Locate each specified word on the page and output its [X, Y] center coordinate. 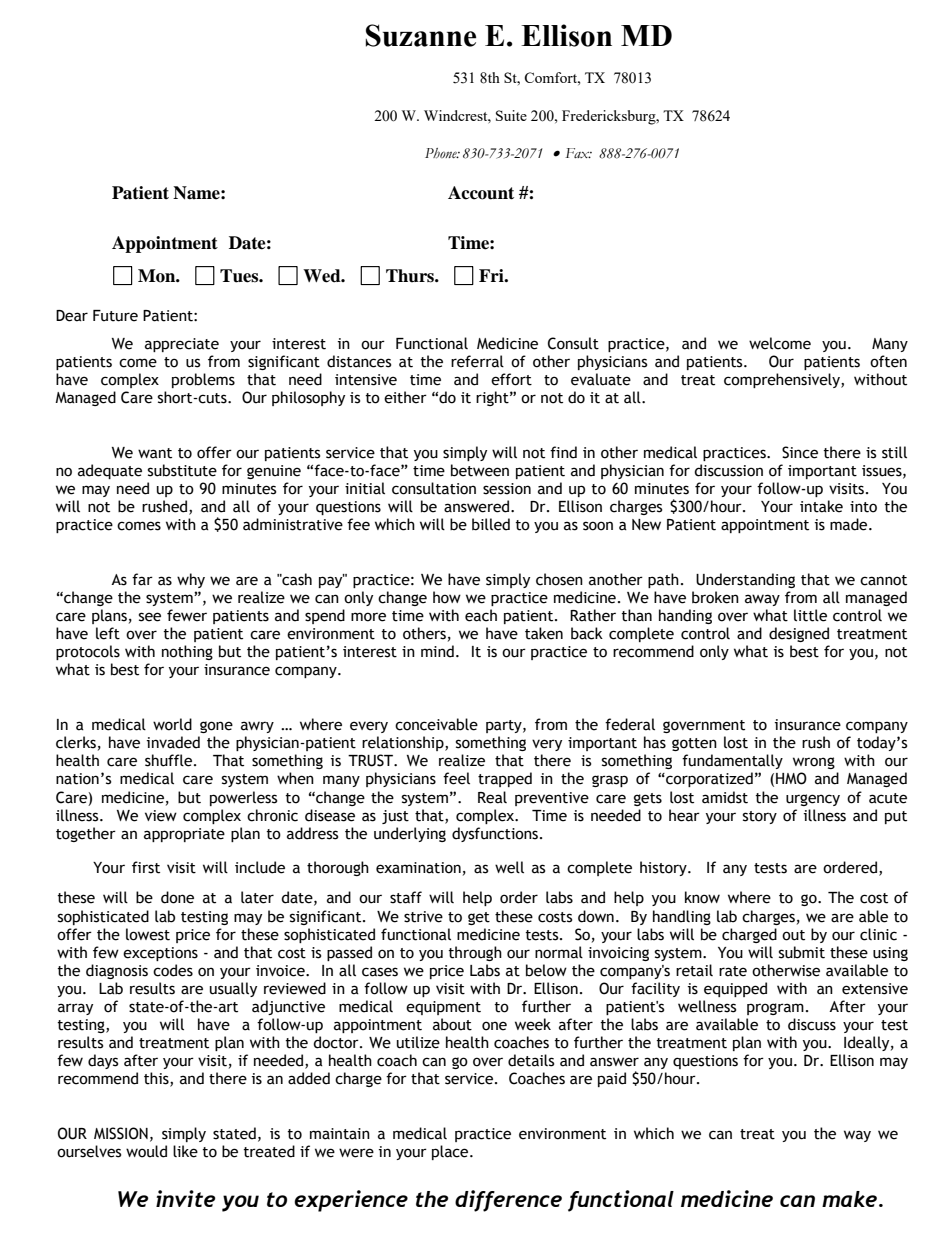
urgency [813, 800]
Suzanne [421, 35]
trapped [505, 779]
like [185, 1151]
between [480, 470]
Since [800, 452]
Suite [511, 115]
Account [481, 193]
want [155, 453]
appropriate [184, 835]
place [451, 1152]
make [851, 1199]
